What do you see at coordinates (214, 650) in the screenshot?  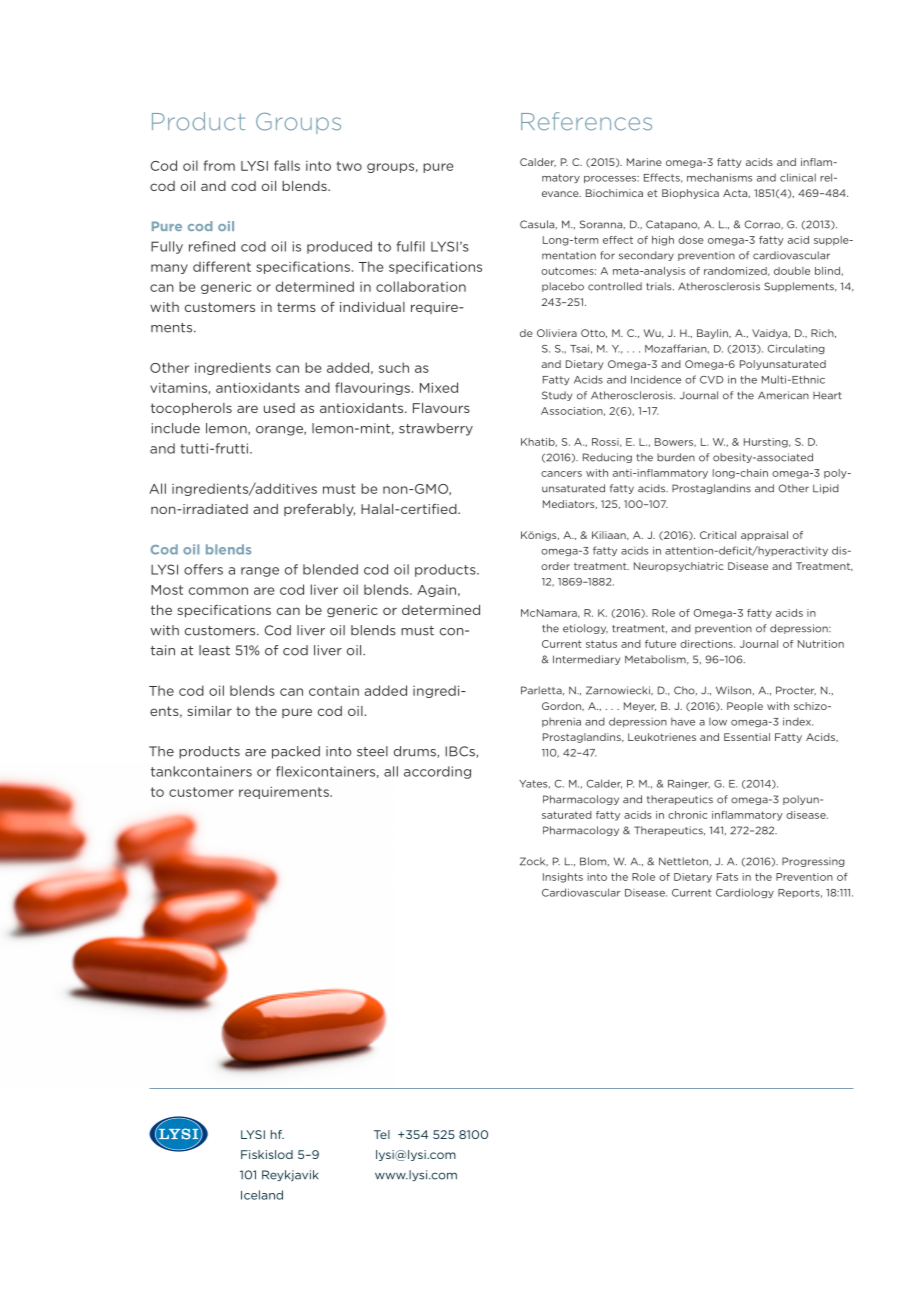 I see `least` at bounding box center [214, 650].
